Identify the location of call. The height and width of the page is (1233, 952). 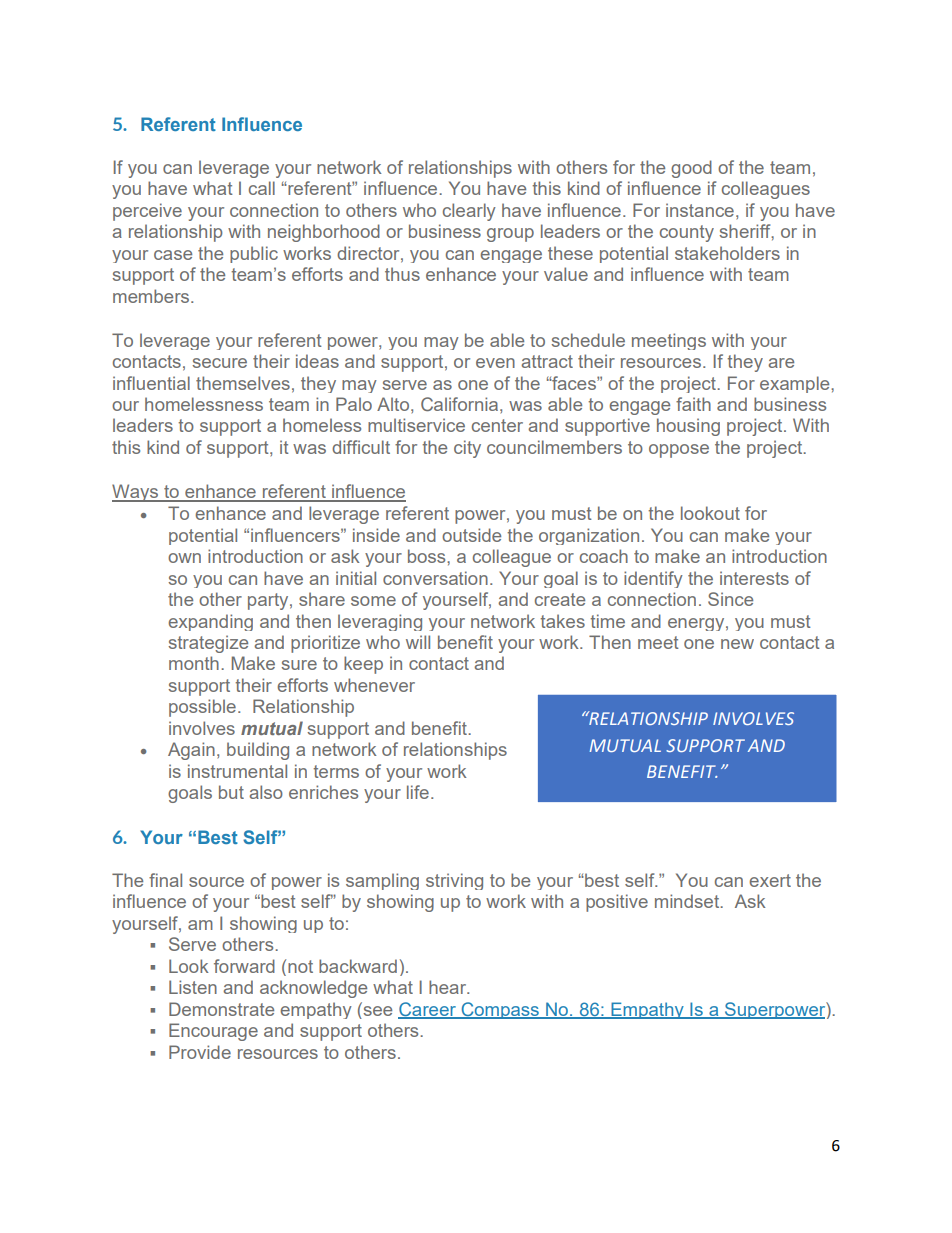
(262, 188).
